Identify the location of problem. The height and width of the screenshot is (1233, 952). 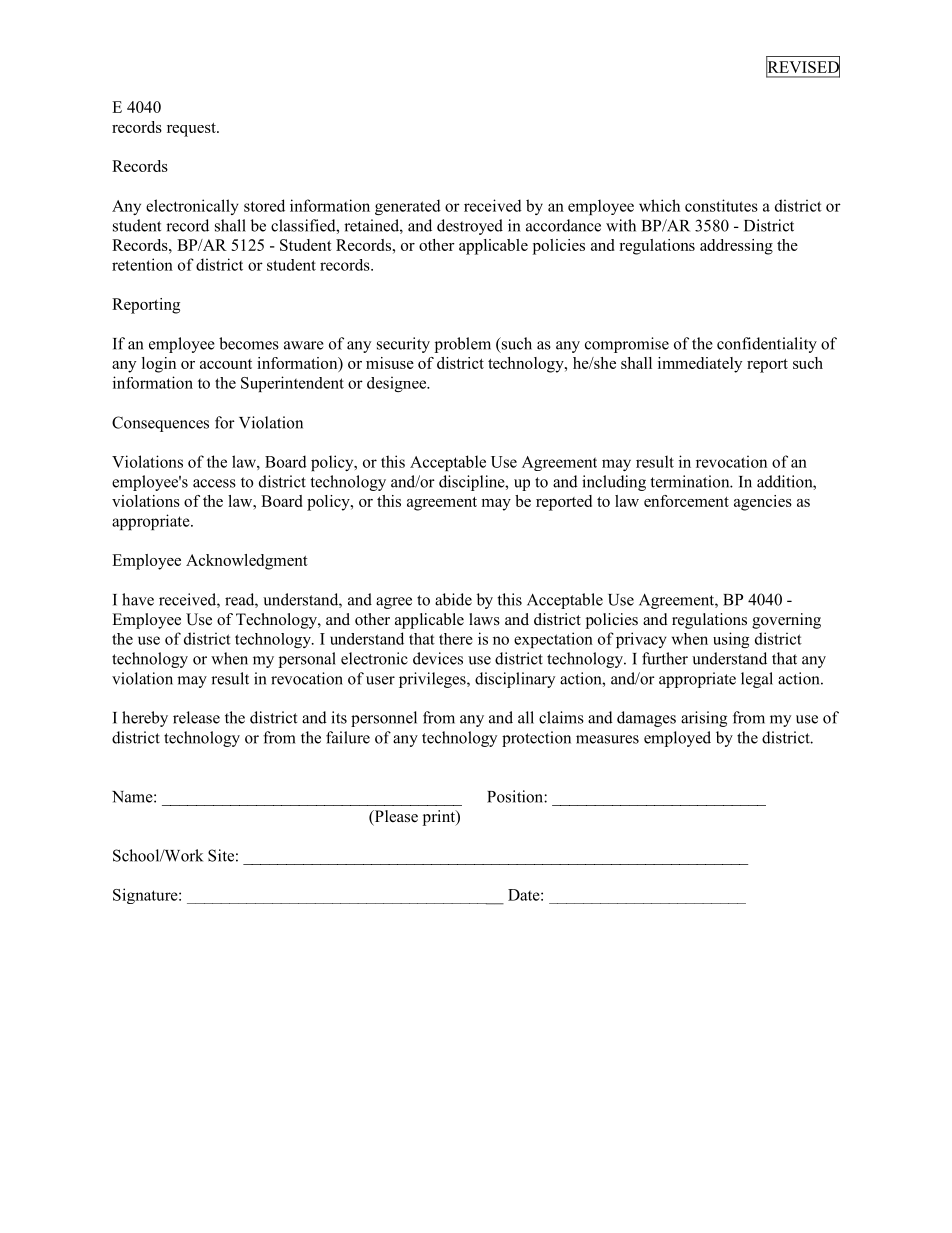
(463, 345).
